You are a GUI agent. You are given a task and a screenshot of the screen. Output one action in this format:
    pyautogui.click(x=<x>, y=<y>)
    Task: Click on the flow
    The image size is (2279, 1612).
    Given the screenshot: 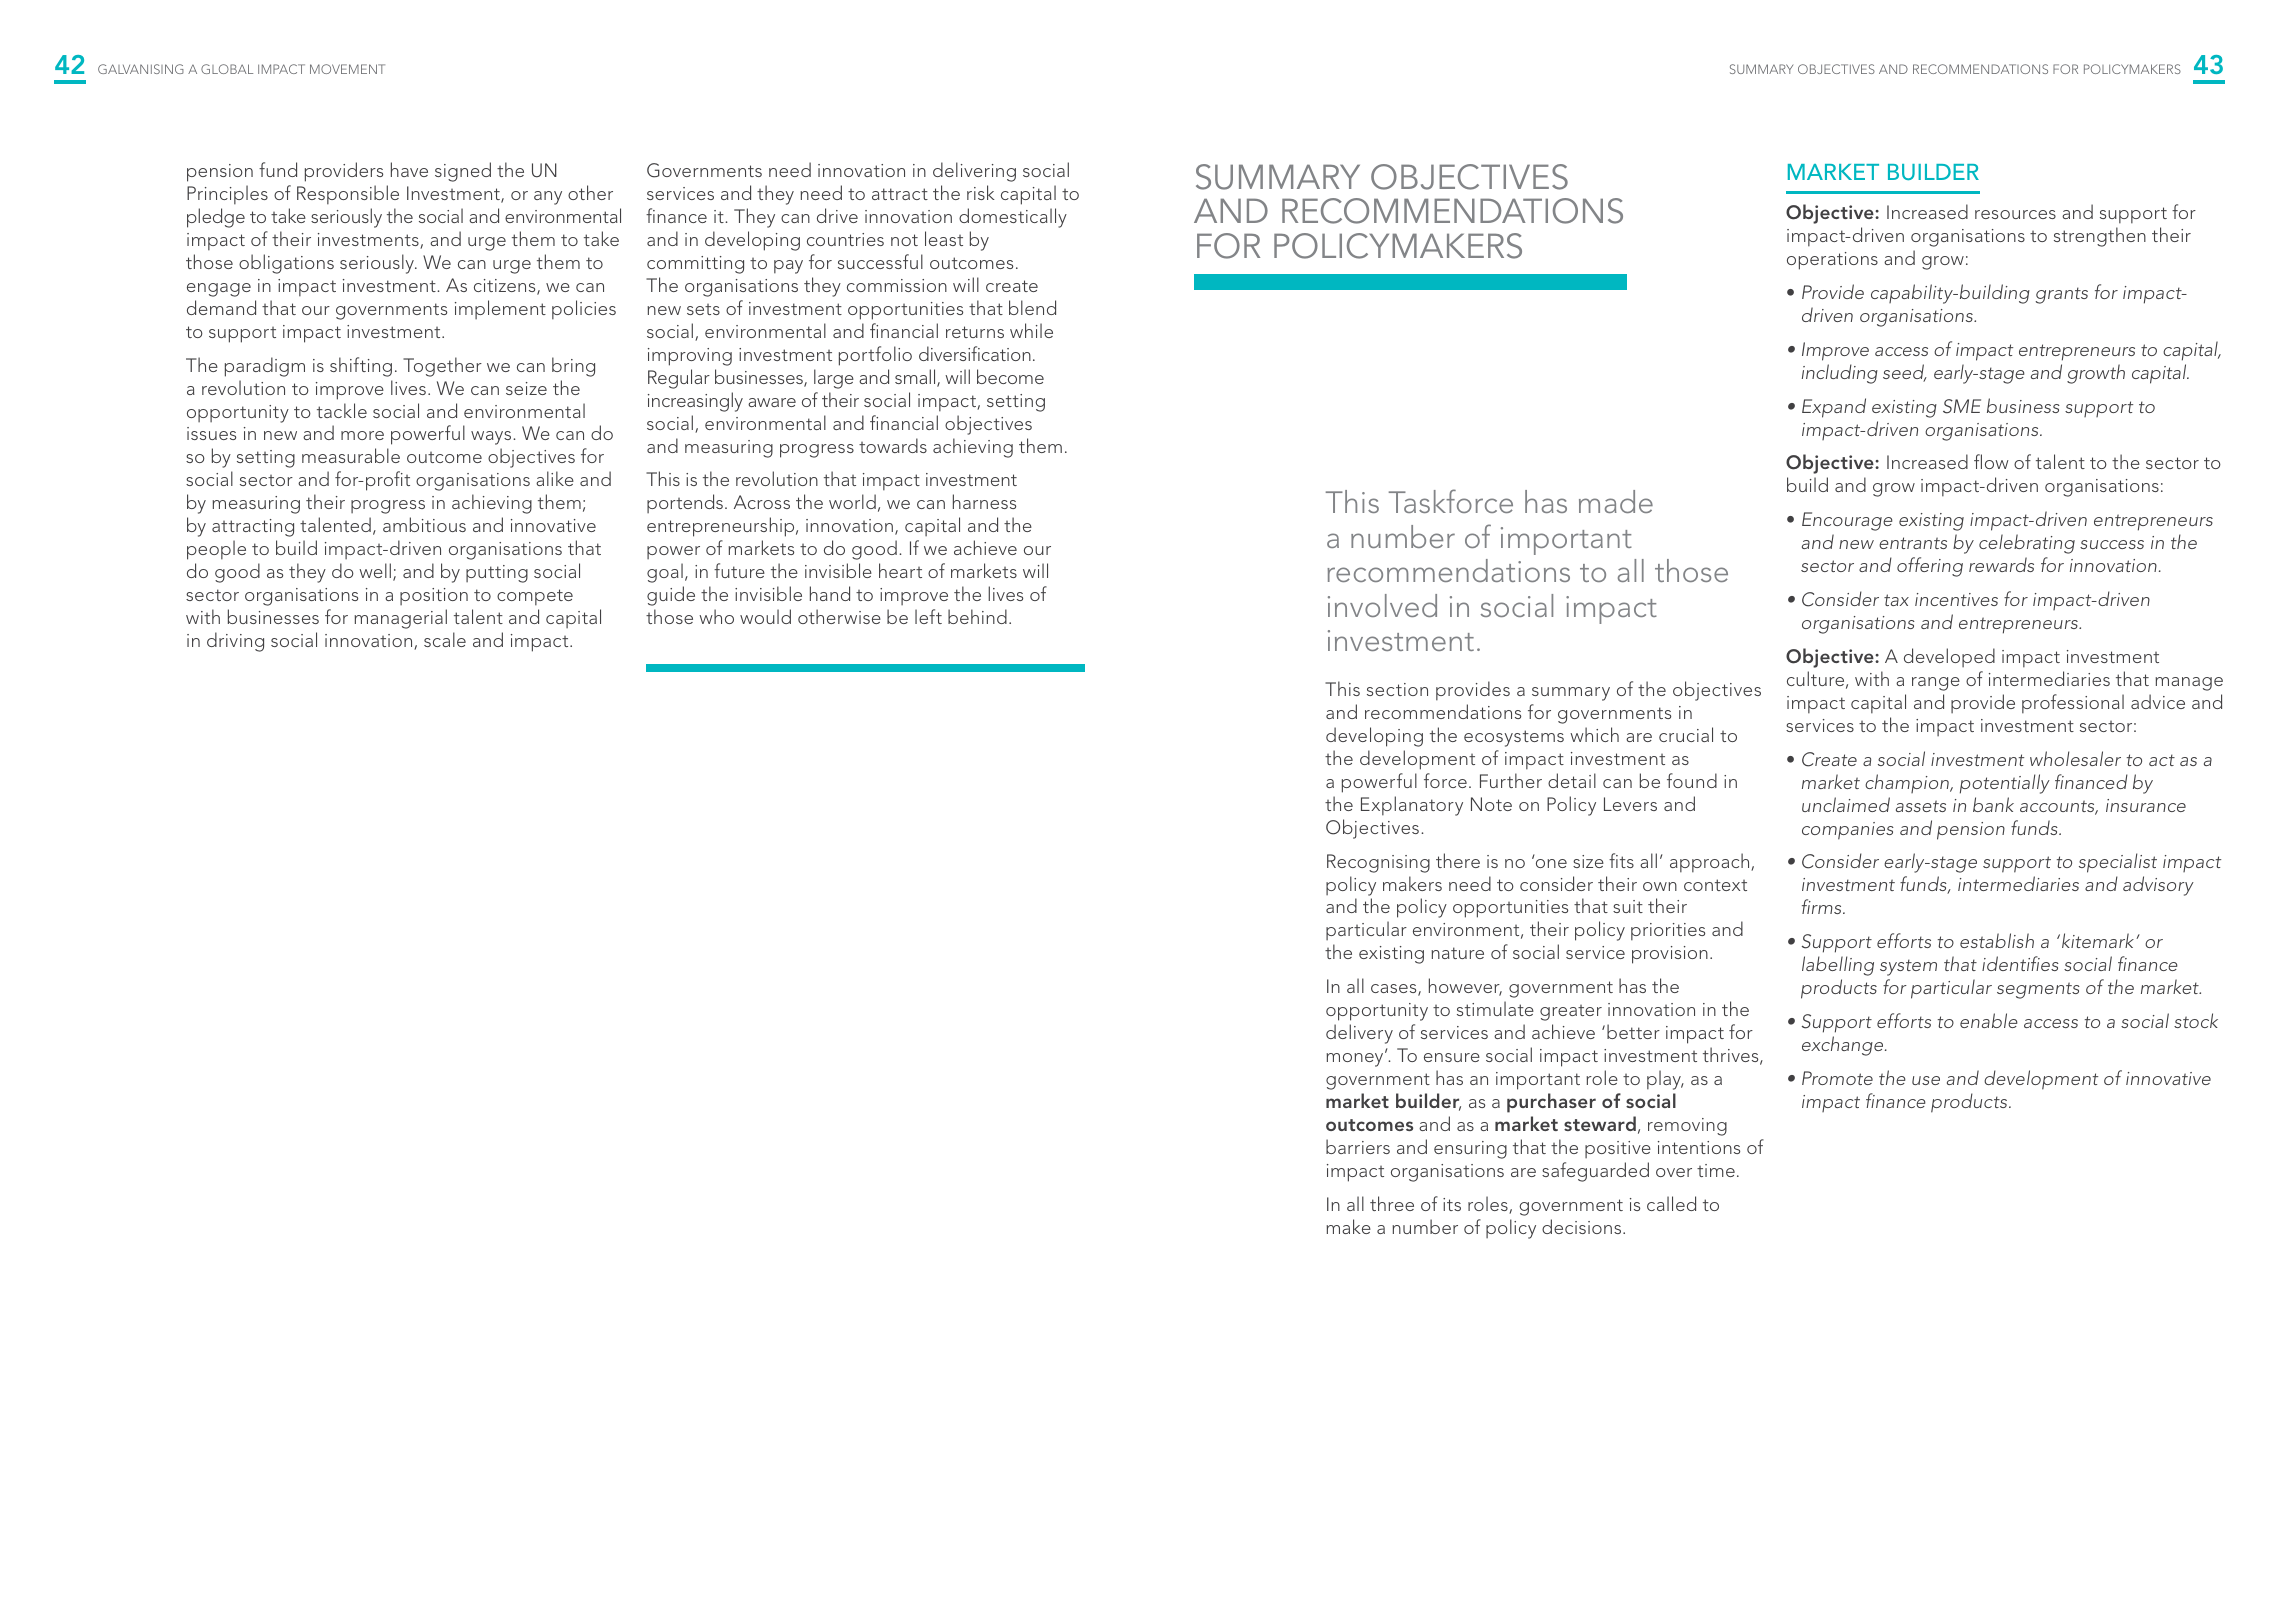 What is the action you would take?
    pyautogui.click(x=1991, y=461)
